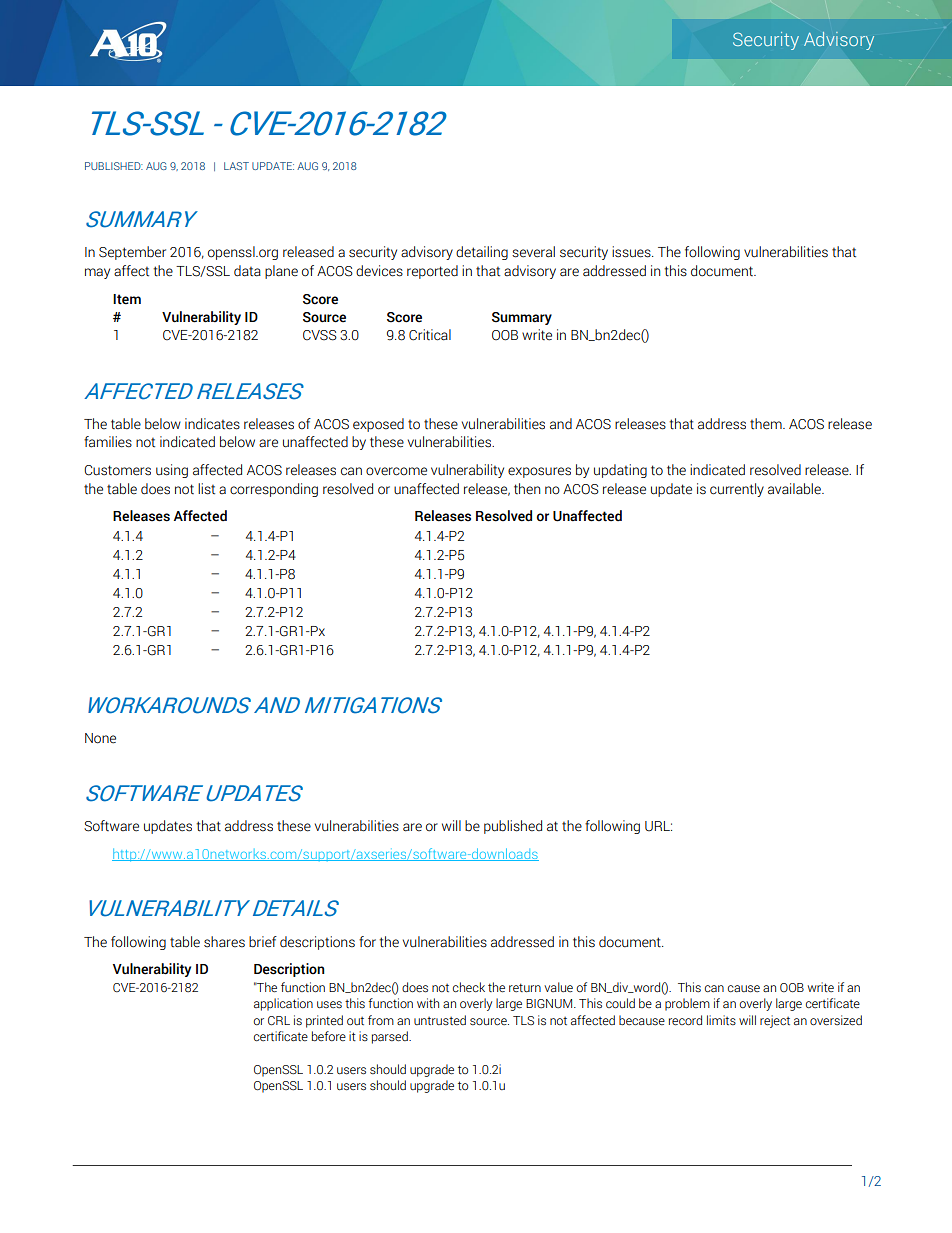  I want to click on currently, so click(737, 490).
